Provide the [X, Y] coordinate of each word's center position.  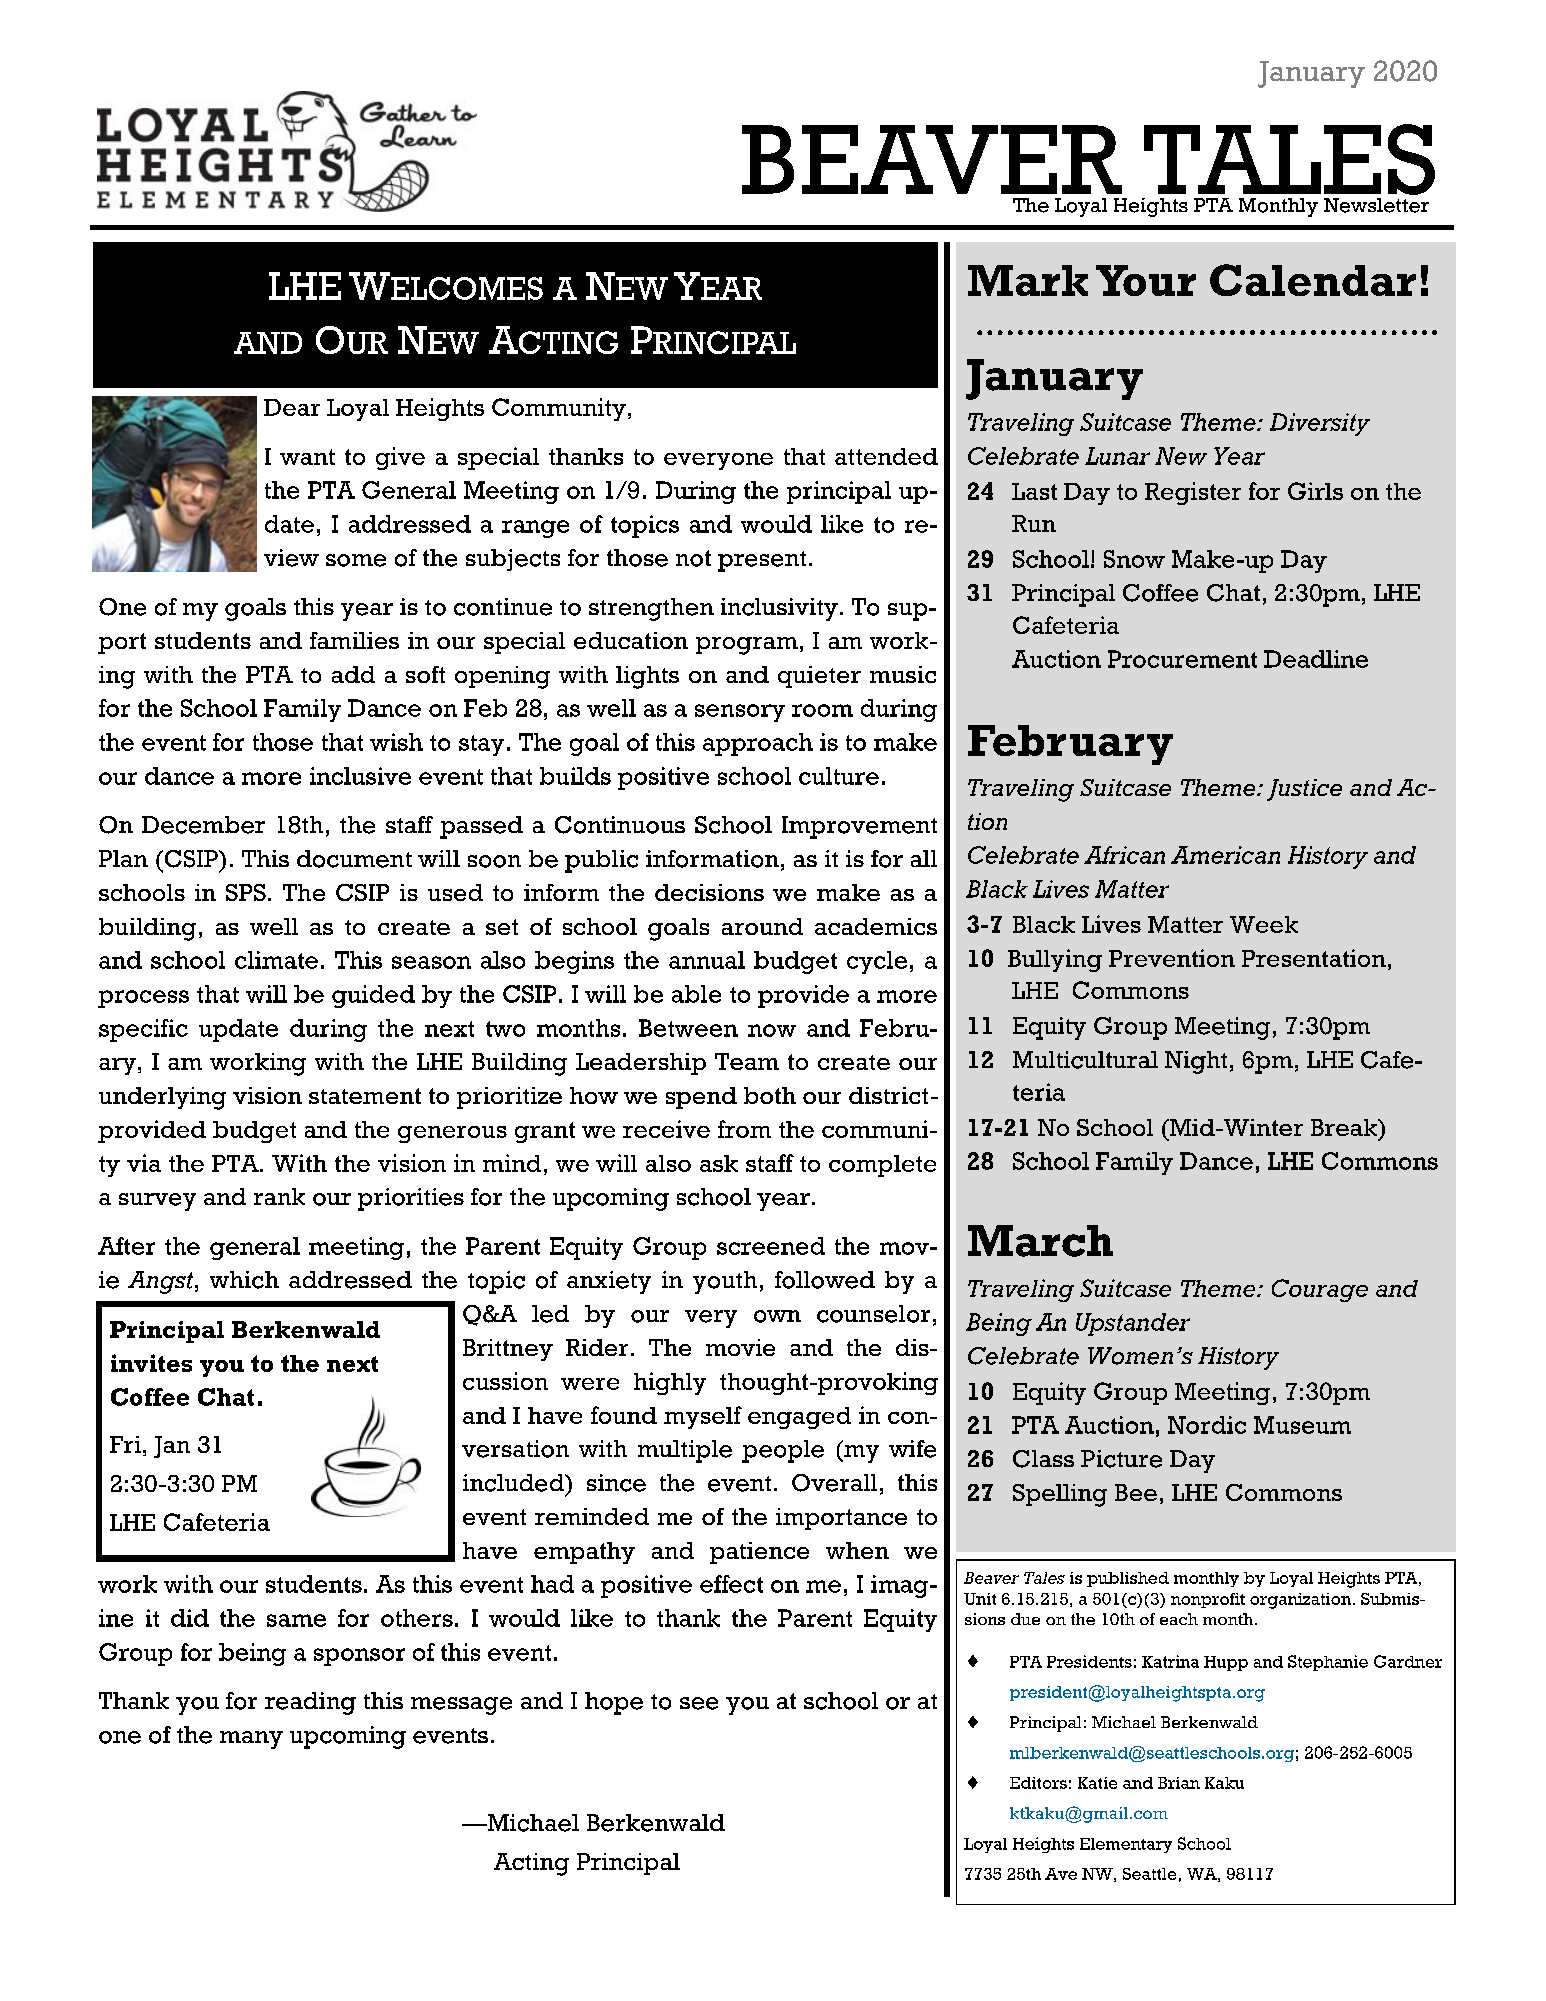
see [699, 1703]
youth [725, 1282]
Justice [1304, 790]
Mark [1028, 280]
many [251, 1740]
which [244, 1280]
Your [1146, 280]
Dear [292, 407]
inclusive [360, 776]
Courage [1320, 1290]
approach [758, 744]
